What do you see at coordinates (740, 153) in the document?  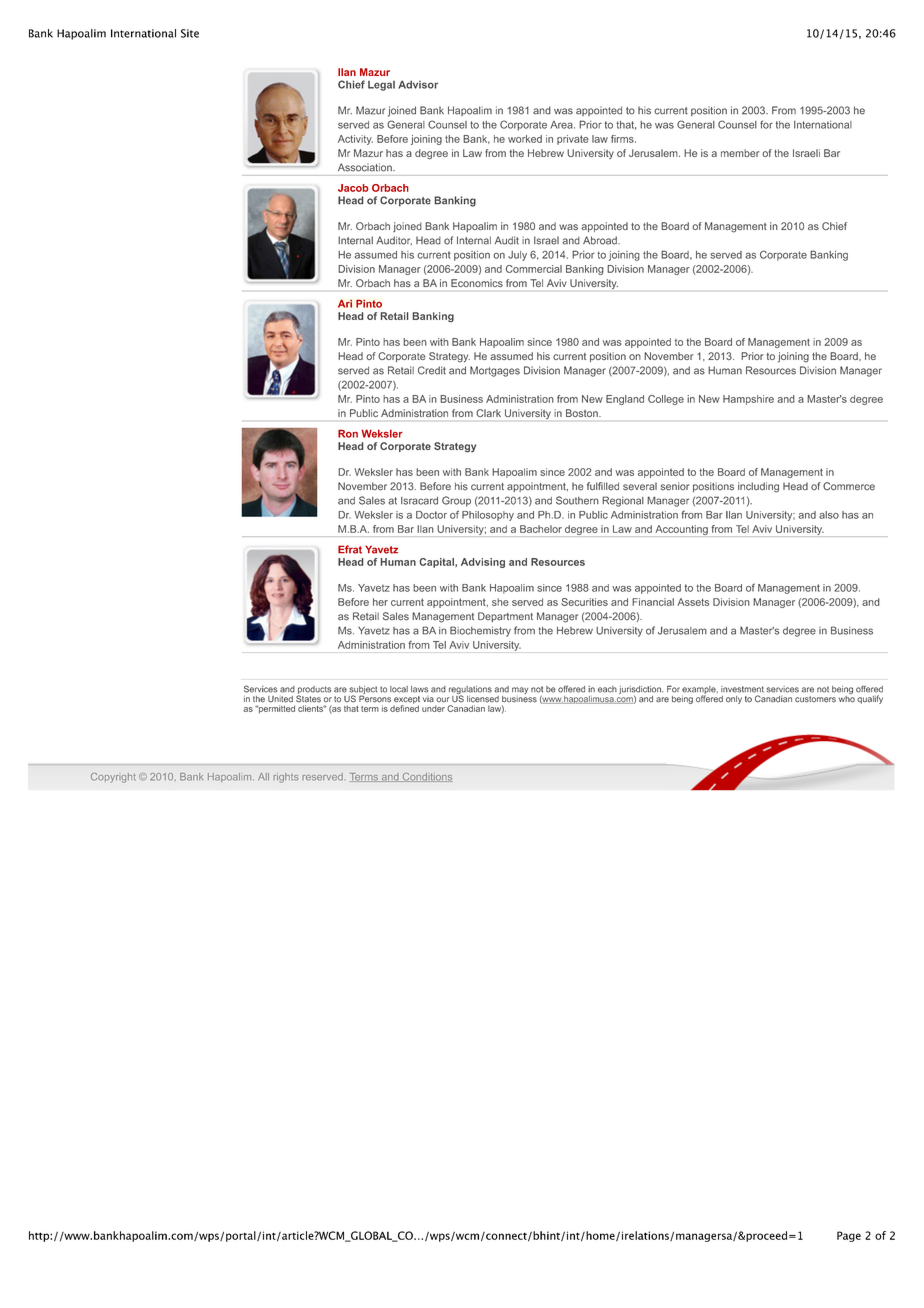 I see `member` at bounding box center [740, 153].
